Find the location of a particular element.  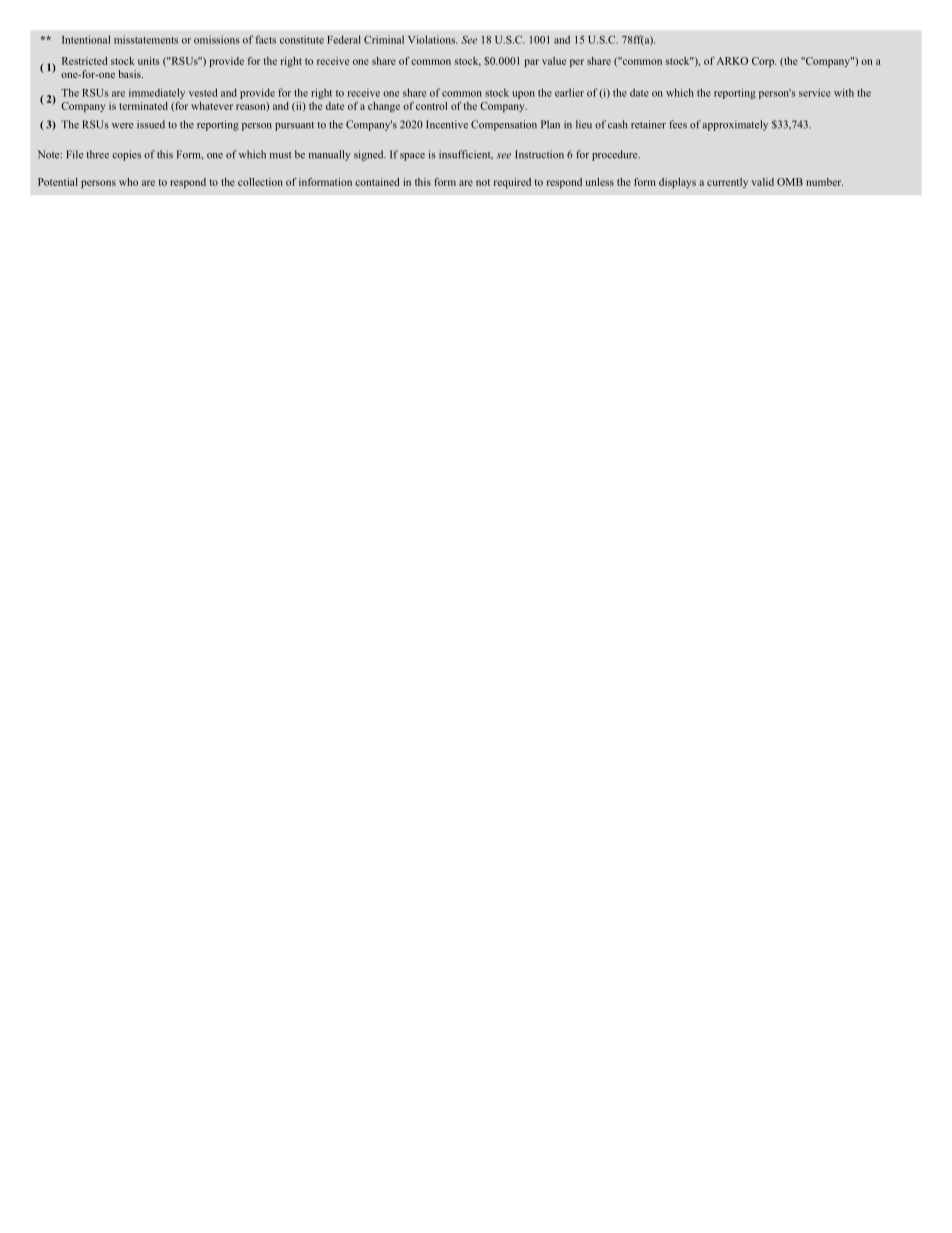

Incentive is located at coordinates (447, 124).
